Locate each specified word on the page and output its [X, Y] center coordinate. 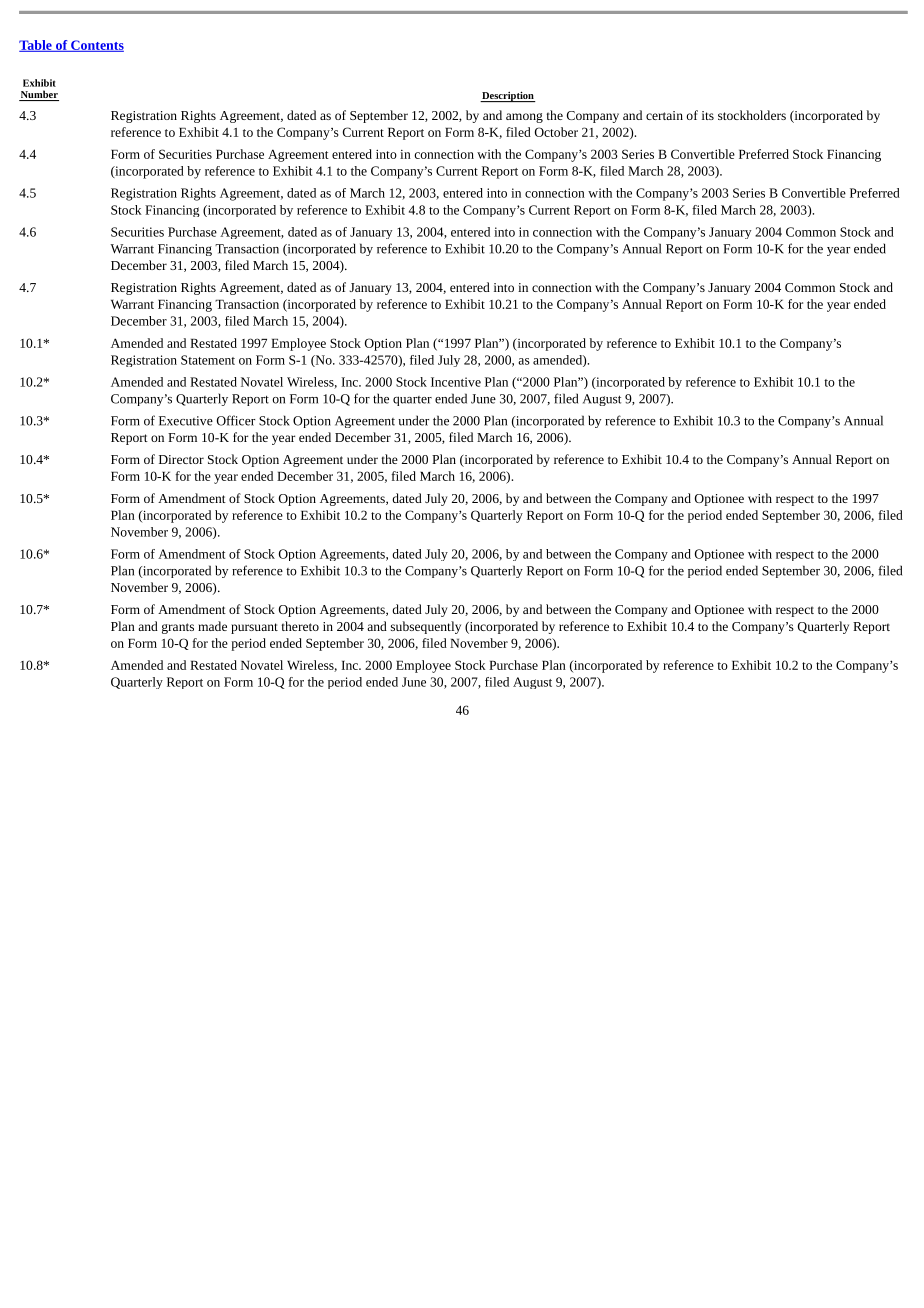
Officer [236, 420]
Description [508, 96]
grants [178, 628]
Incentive [456, 382]
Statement [208, 360]
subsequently [426, 627]
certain [664, 115]
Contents [96, 46]
